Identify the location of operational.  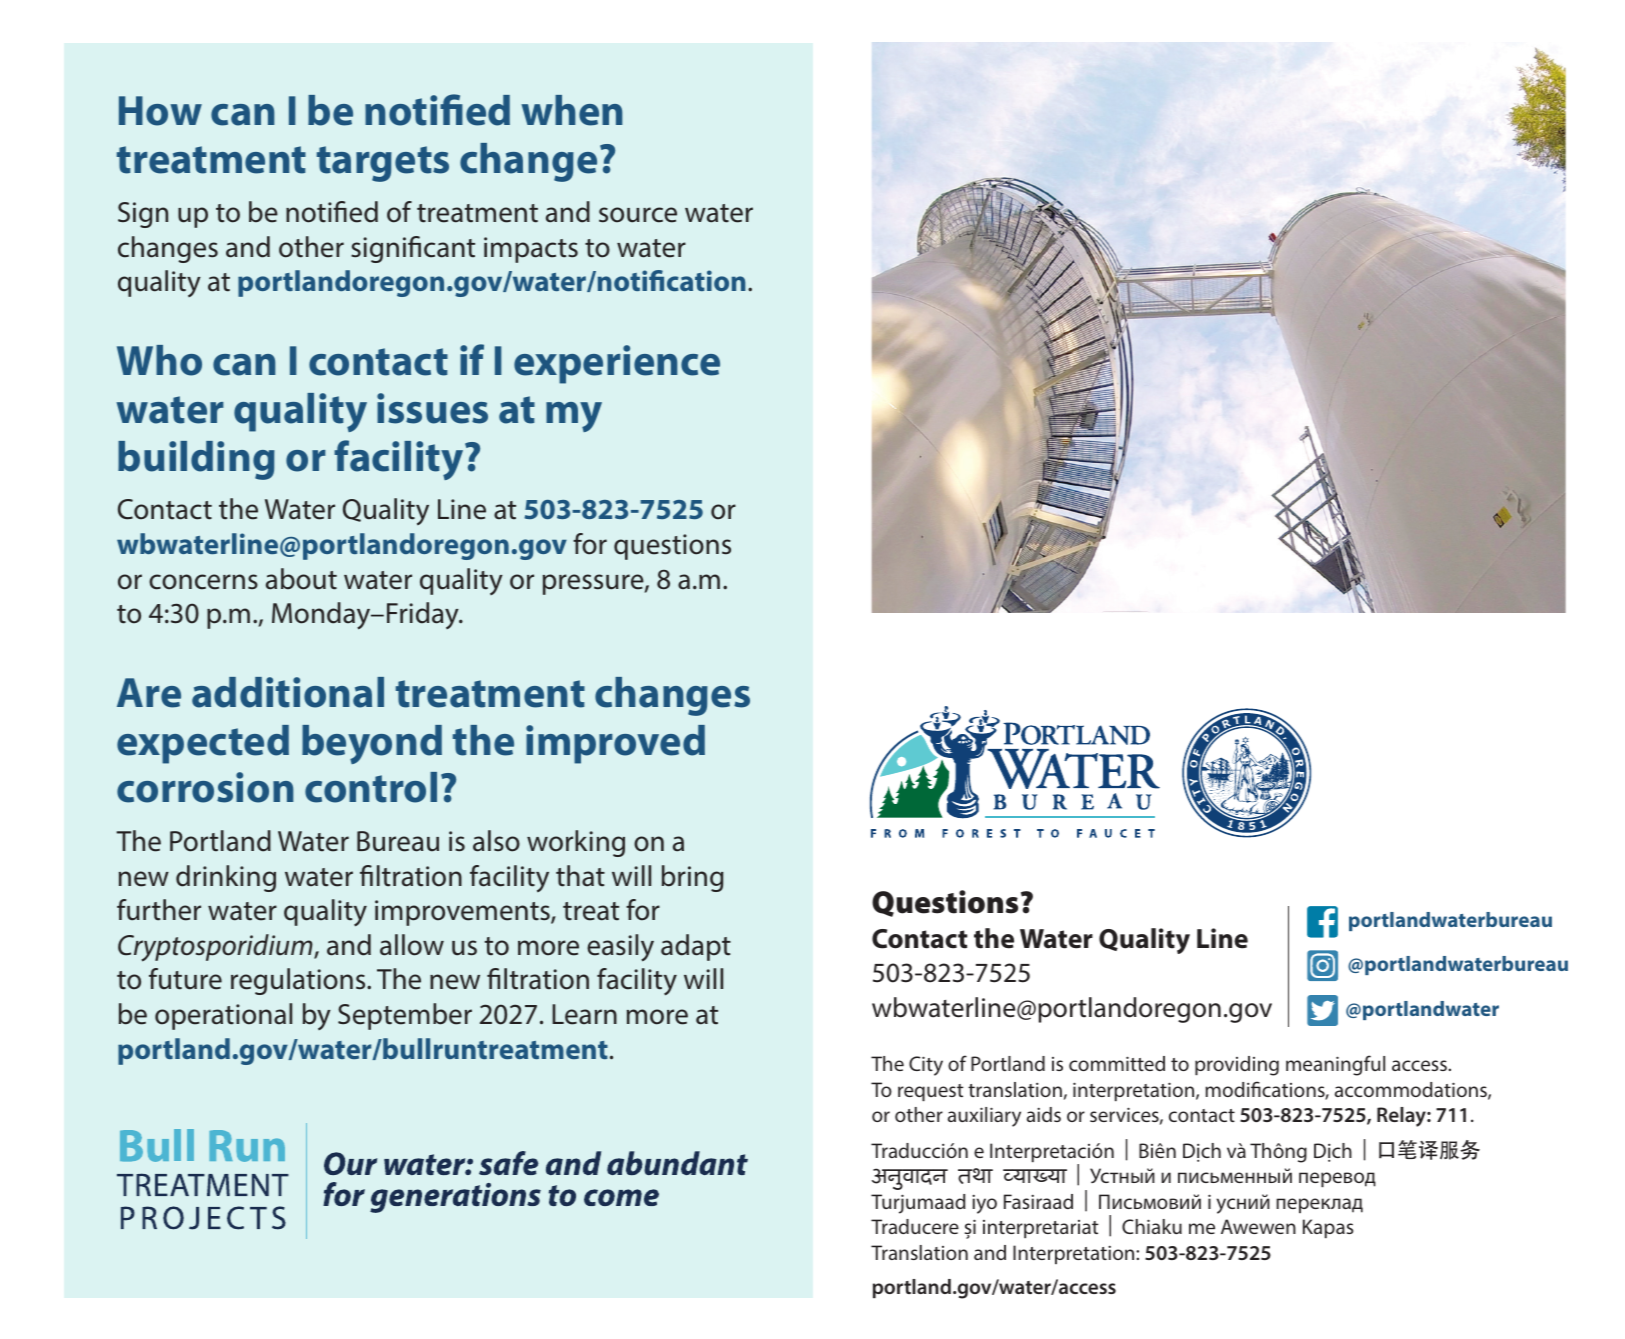
(223, 1016).
